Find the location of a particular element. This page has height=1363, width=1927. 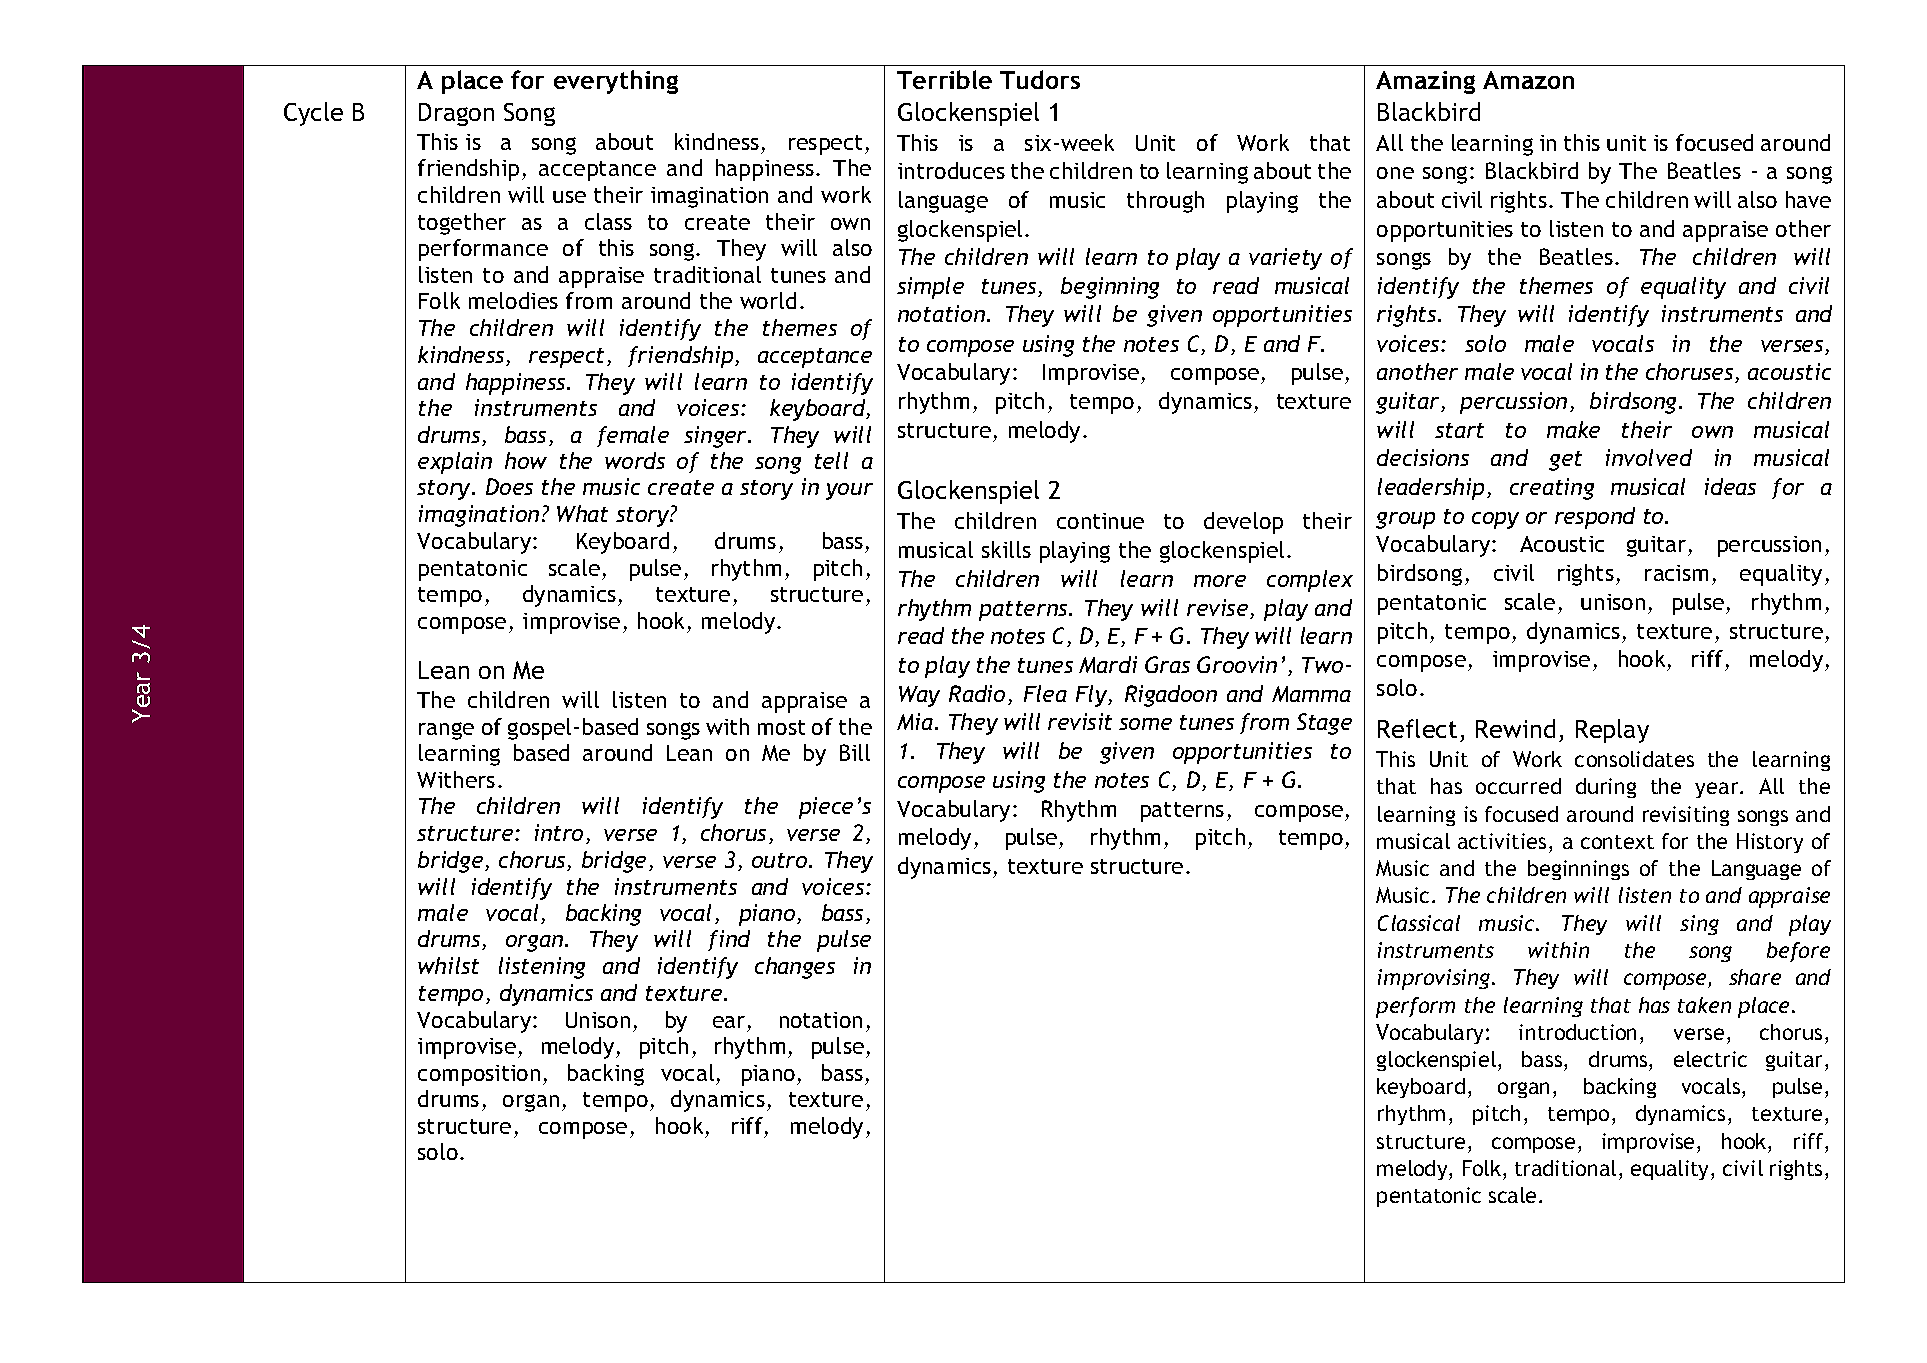

simple is located at coordinates (930, 288).
